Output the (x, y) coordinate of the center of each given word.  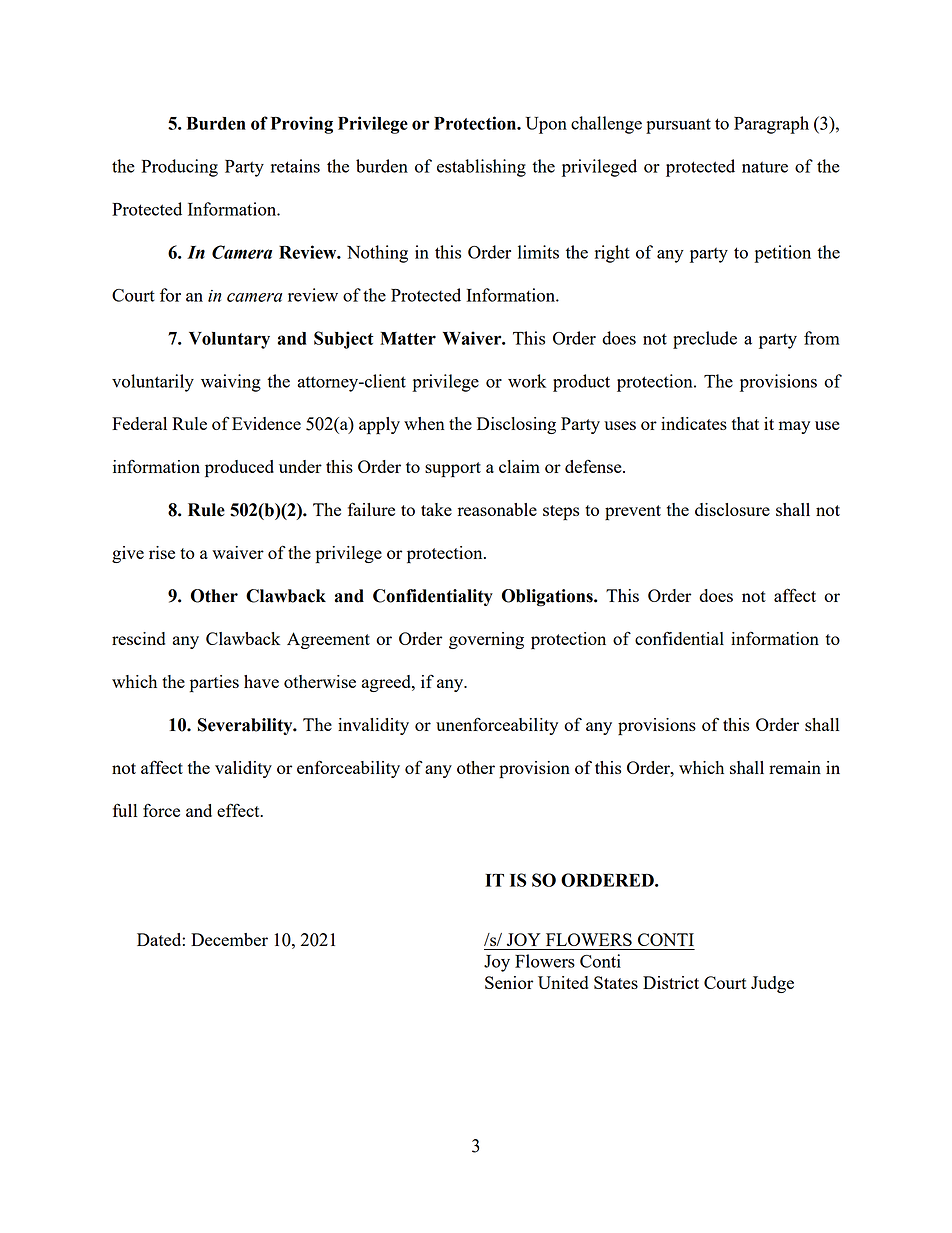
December (229, 939)
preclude (705, 340)
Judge (772, 984)
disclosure (732, 509)
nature (765, 167)
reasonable (497, 509)
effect (239, 810)
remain (795, 767)
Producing (180, 168)
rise (162, 552)
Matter (408, 338)
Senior (509, 982)
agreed (387, 683)
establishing (481, 168)
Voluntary (229, 340)
